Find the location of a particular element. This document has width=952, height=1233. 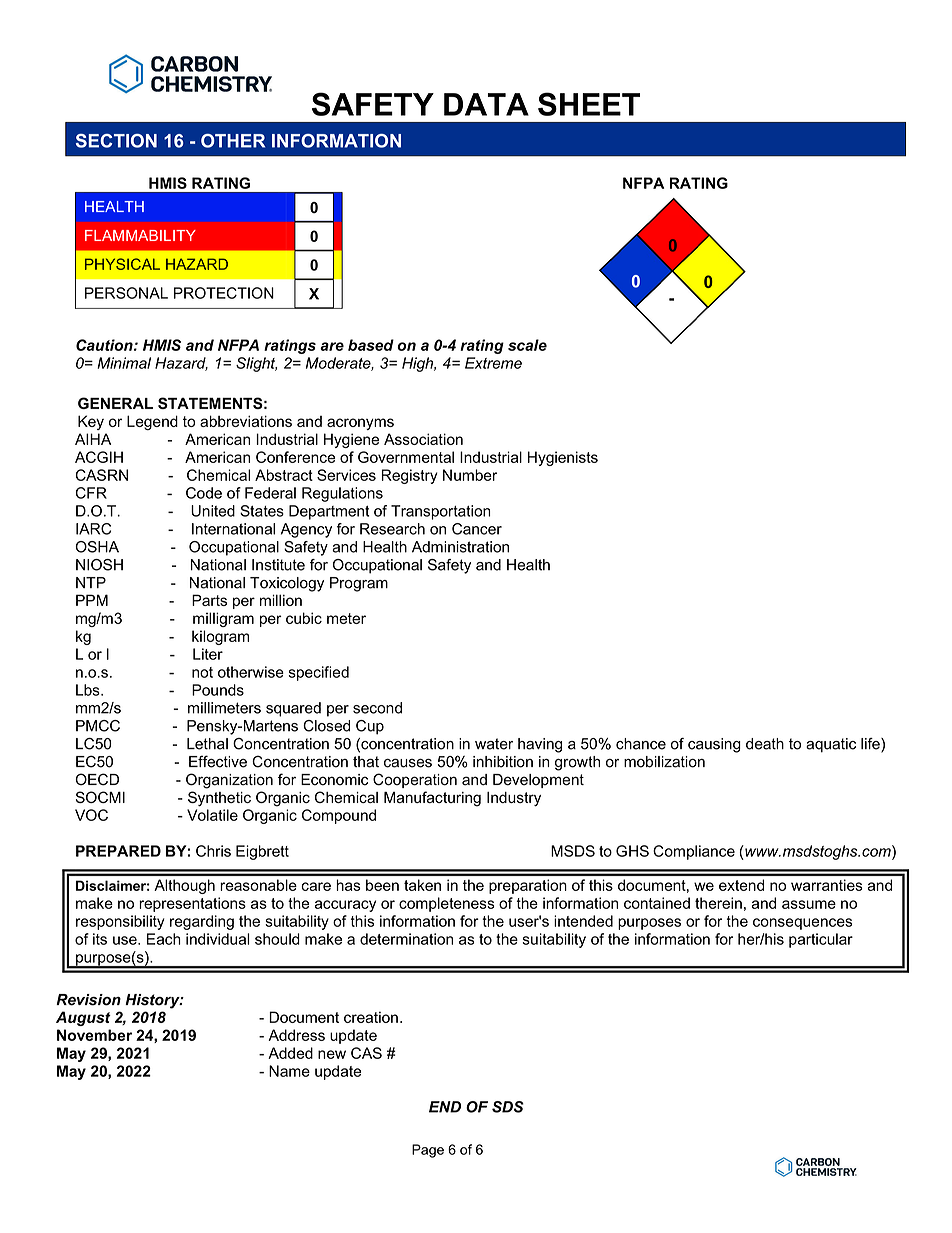

United is located at coordinates (213, 511).
